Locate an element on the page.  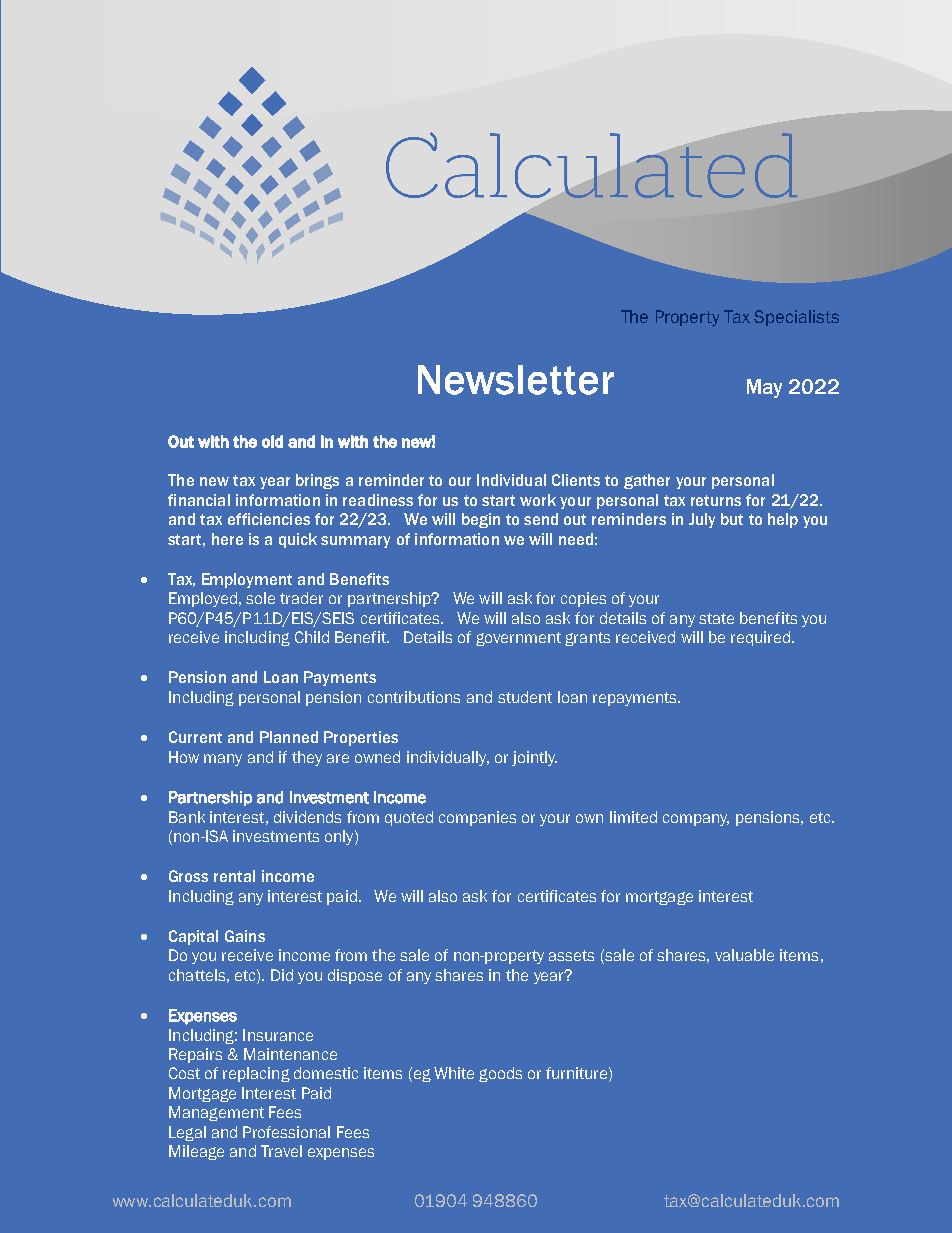
Gains is located at coordinates (245, 936).
